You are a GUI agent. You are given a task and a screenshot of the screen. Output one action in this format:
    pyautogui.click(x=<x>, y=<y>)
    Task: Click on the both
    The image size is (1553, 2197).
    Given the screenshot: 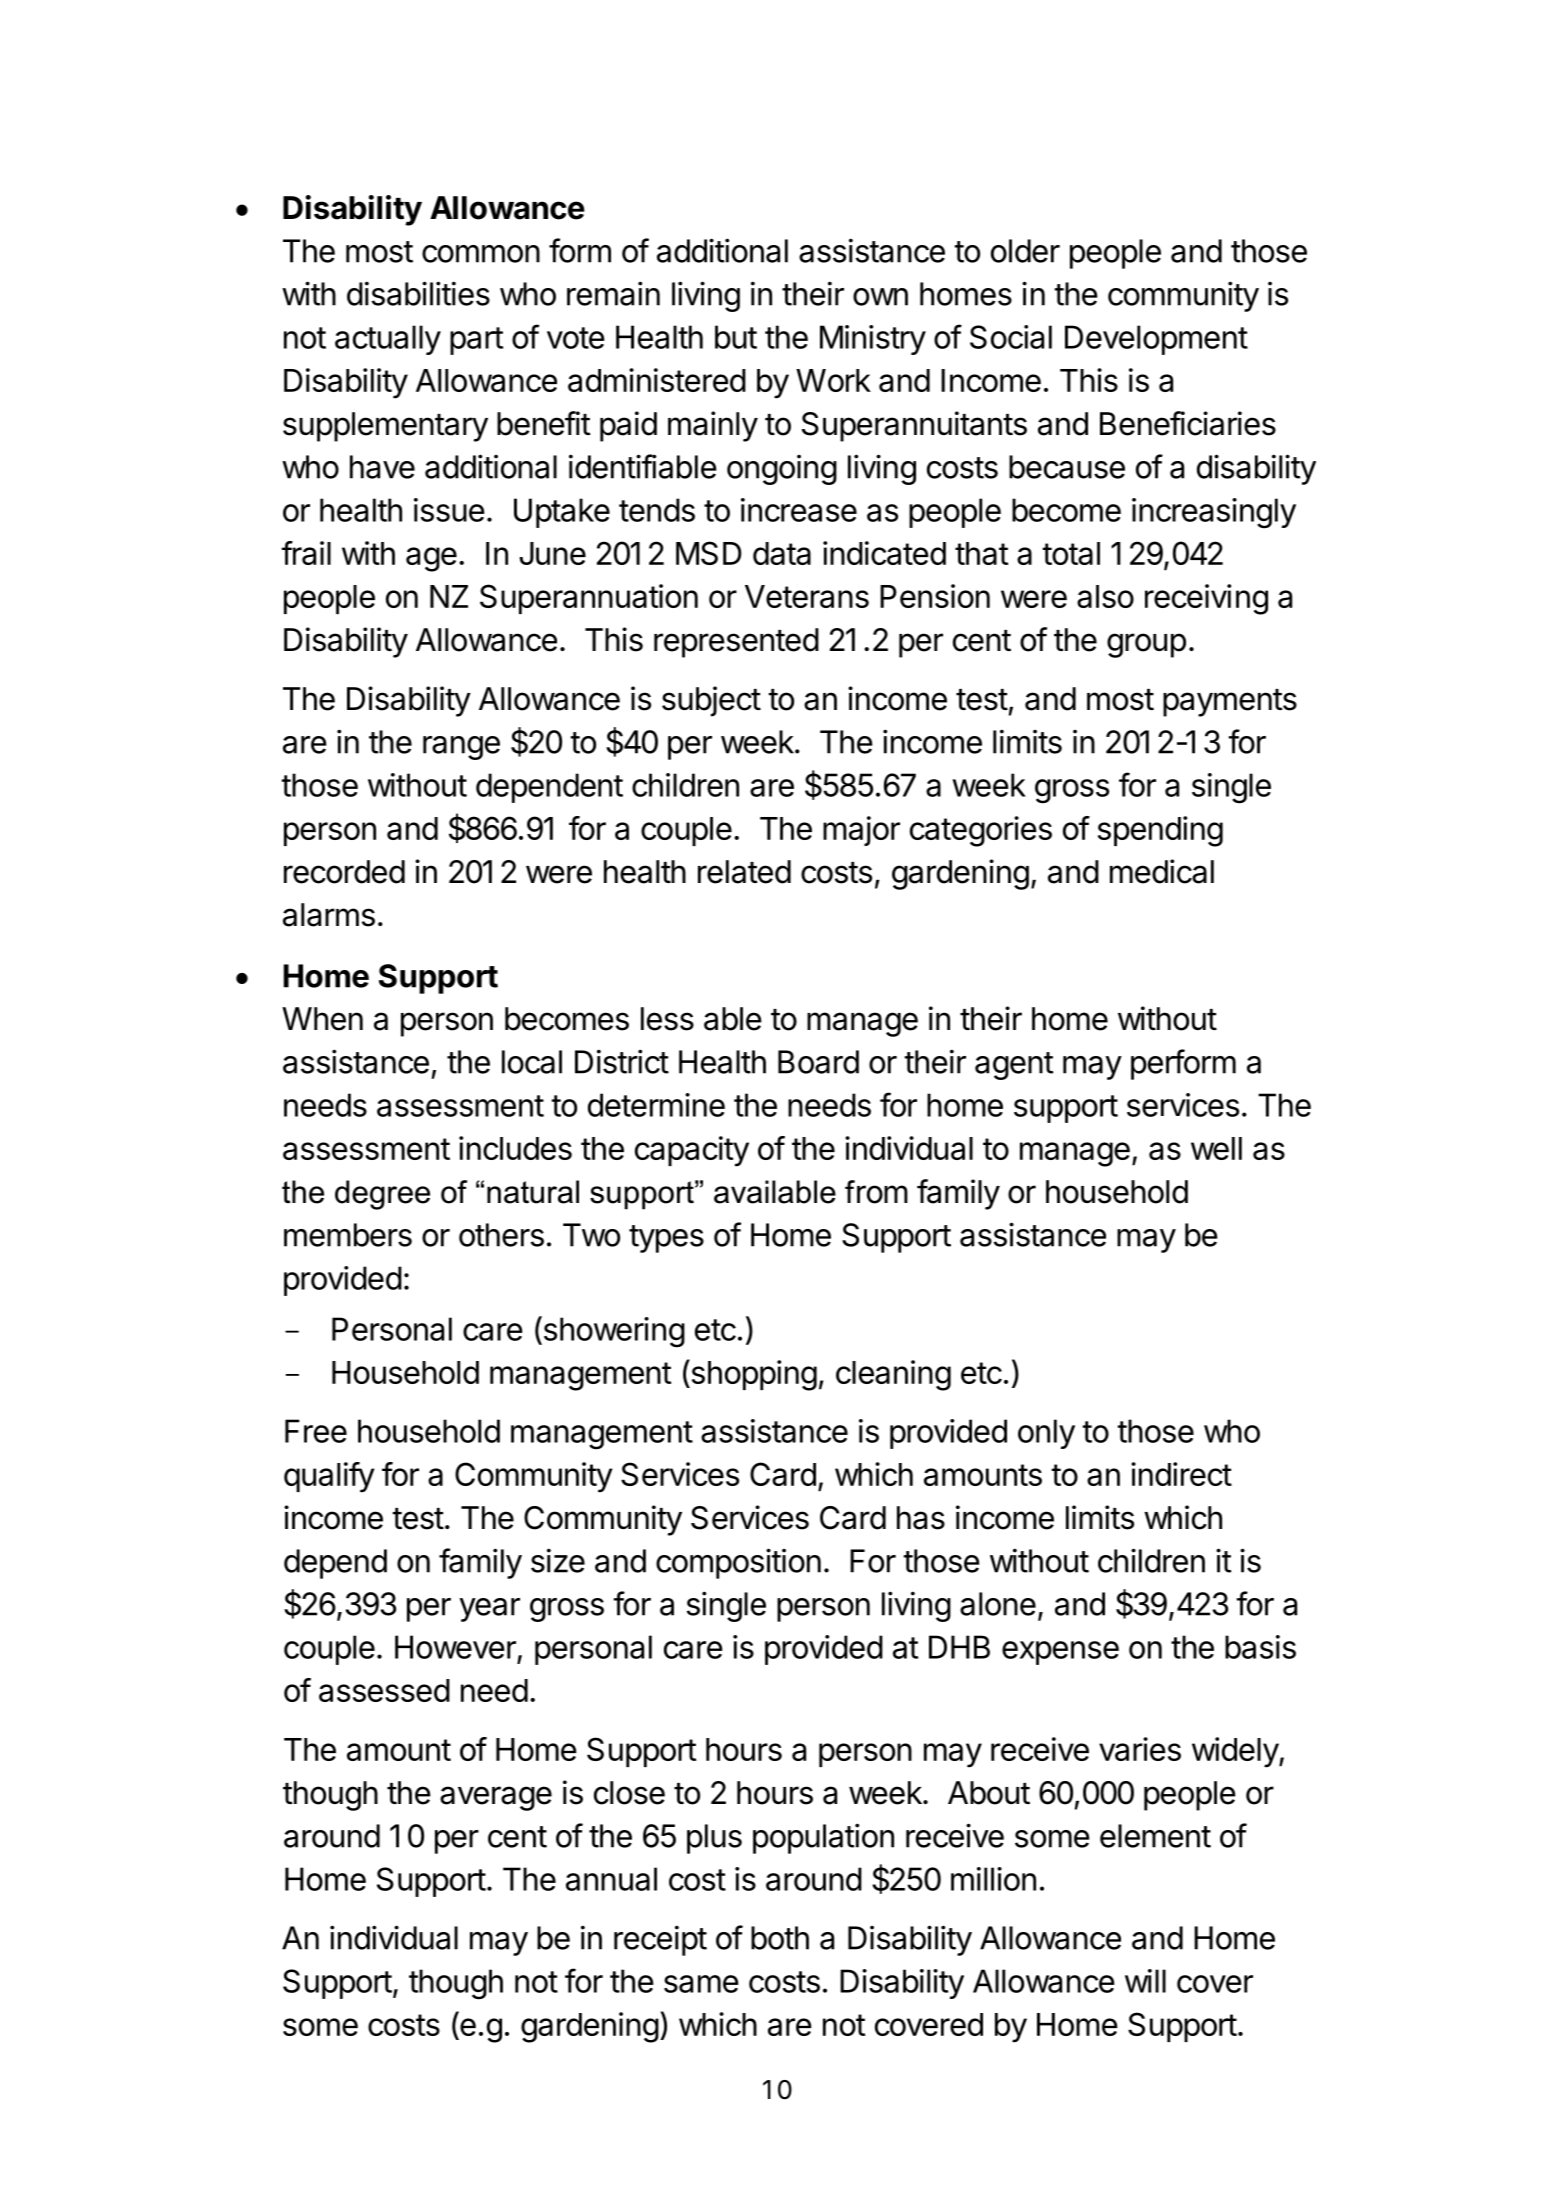 What is the action you would take?
    pyautogui.click(x=780, y=1938)
